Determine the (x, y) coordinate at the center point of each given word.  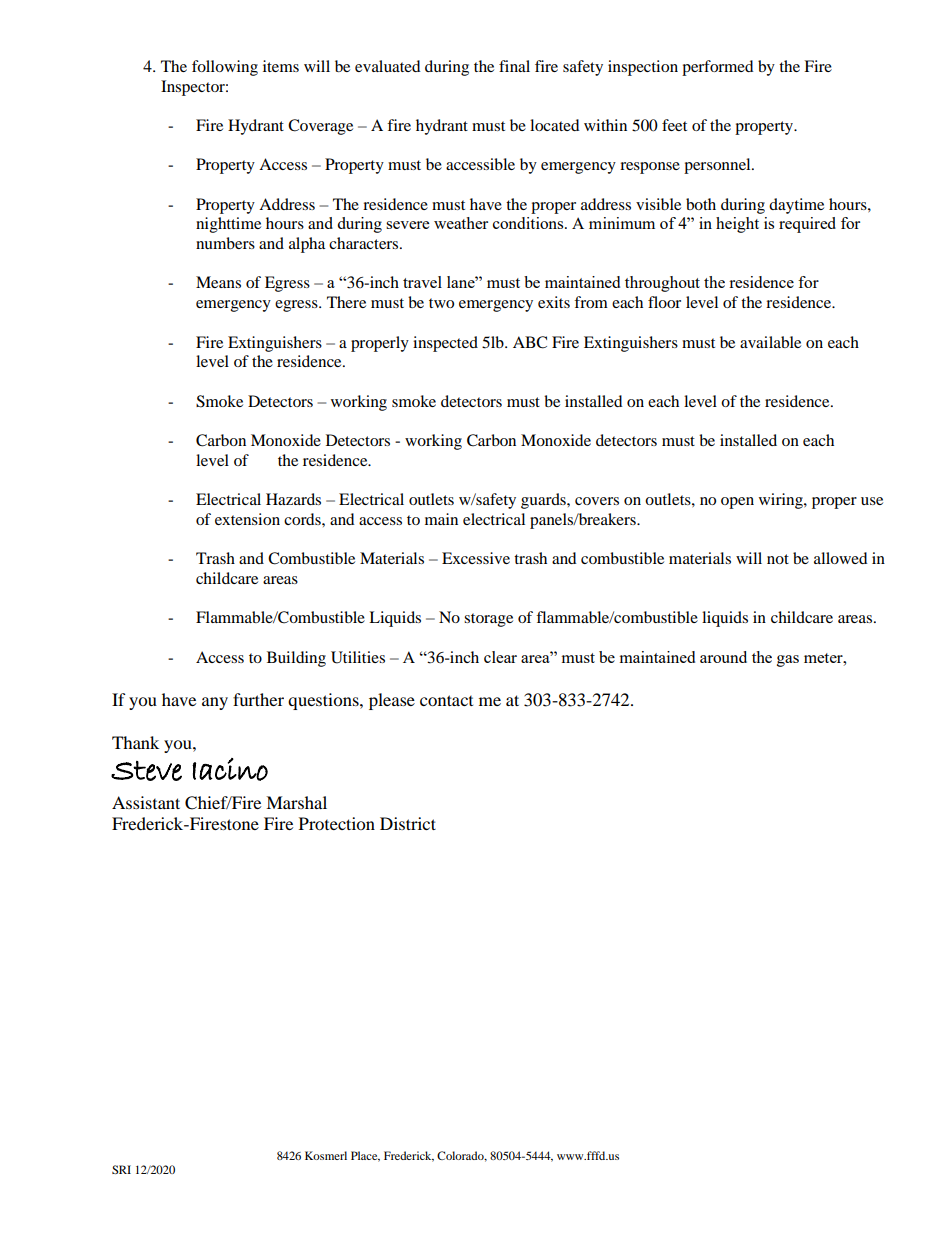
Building (296, 659)
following (225, 68)
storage (488, 620)
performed (718, 68)
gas (788, 661)
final (514, 66)
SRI (121, 1169)
